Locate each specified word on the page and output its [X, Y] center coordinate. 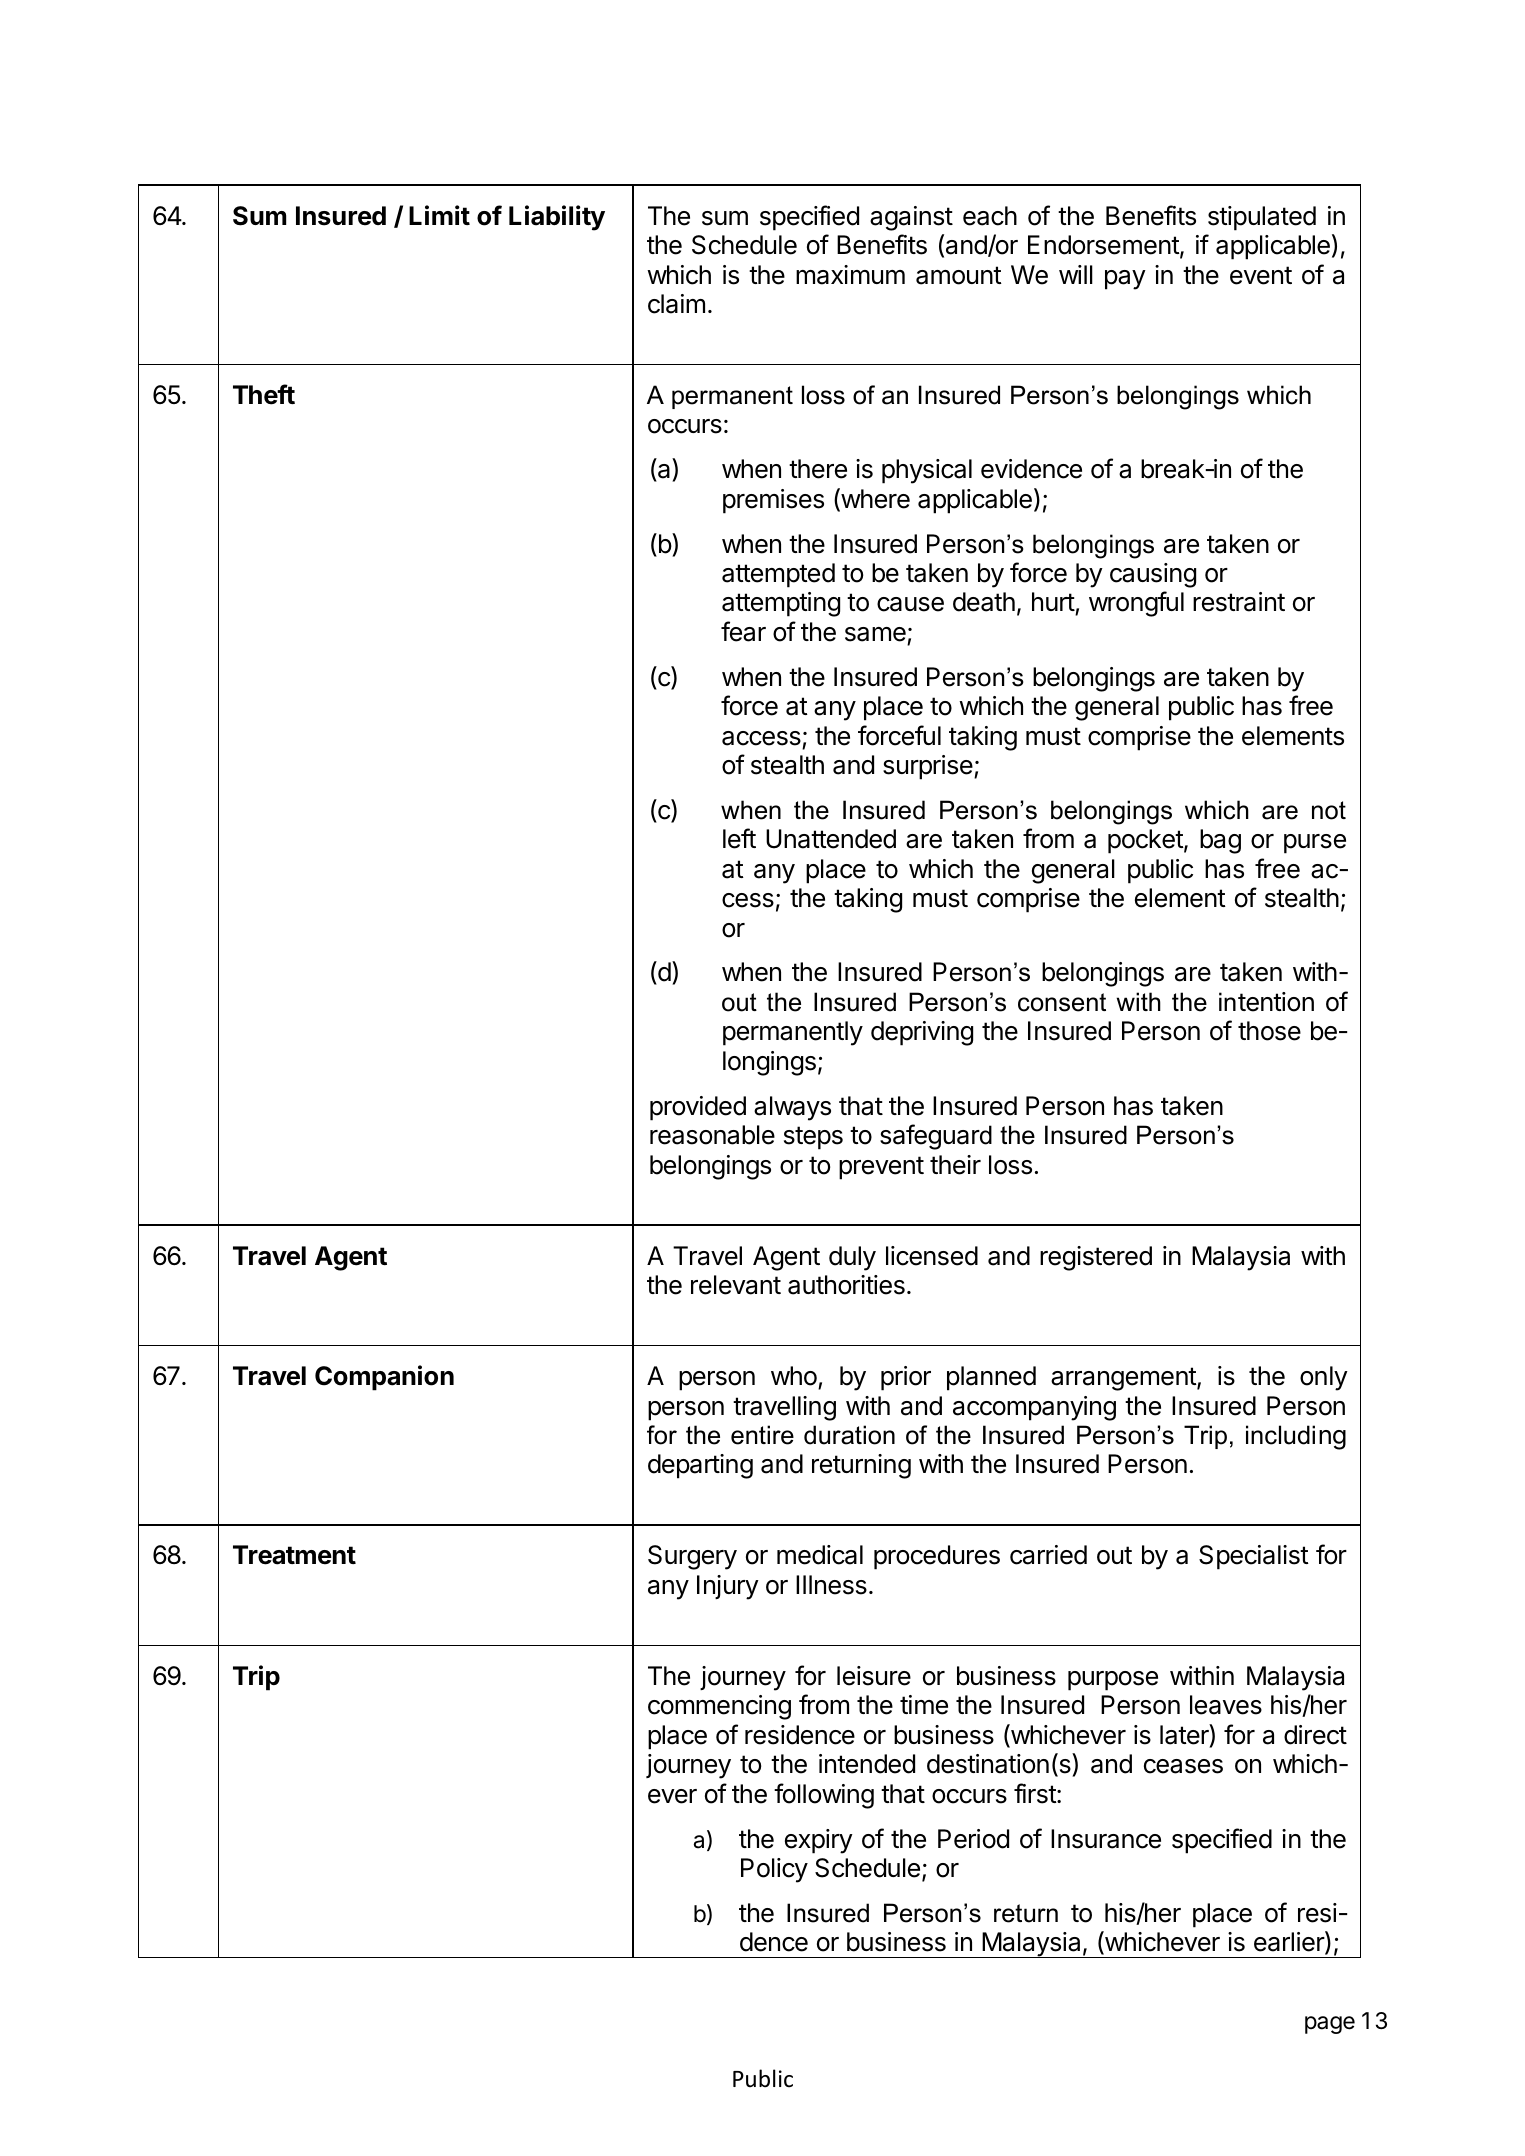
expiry [819, 1841]
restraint [1239, 602]
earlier [1290, 1942]
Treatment [294, 1555]
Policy [774, 1870]
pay [1125, 280]
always [792, 1108]
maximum [850, 275]
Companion [384, 1378]
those [1269, 1031]
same [875, 634]
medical [820, 1555]
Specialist [1254, 1557]
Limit [439, 215]
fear [743, 631]
